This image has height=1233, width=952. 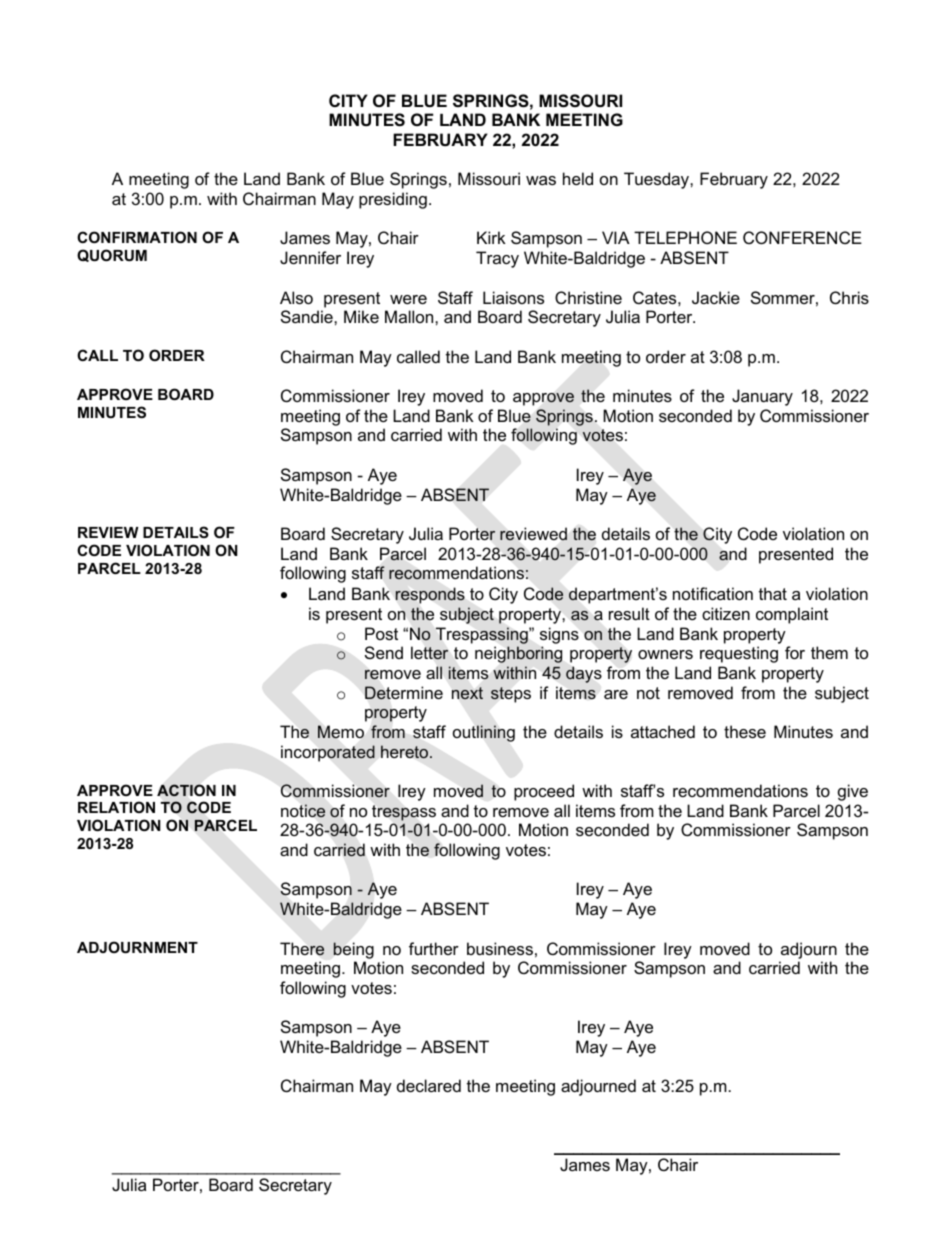 What do you see at coordinates (484, 733) in the image?
I see `outlining` at bounding box center [484, 733].
